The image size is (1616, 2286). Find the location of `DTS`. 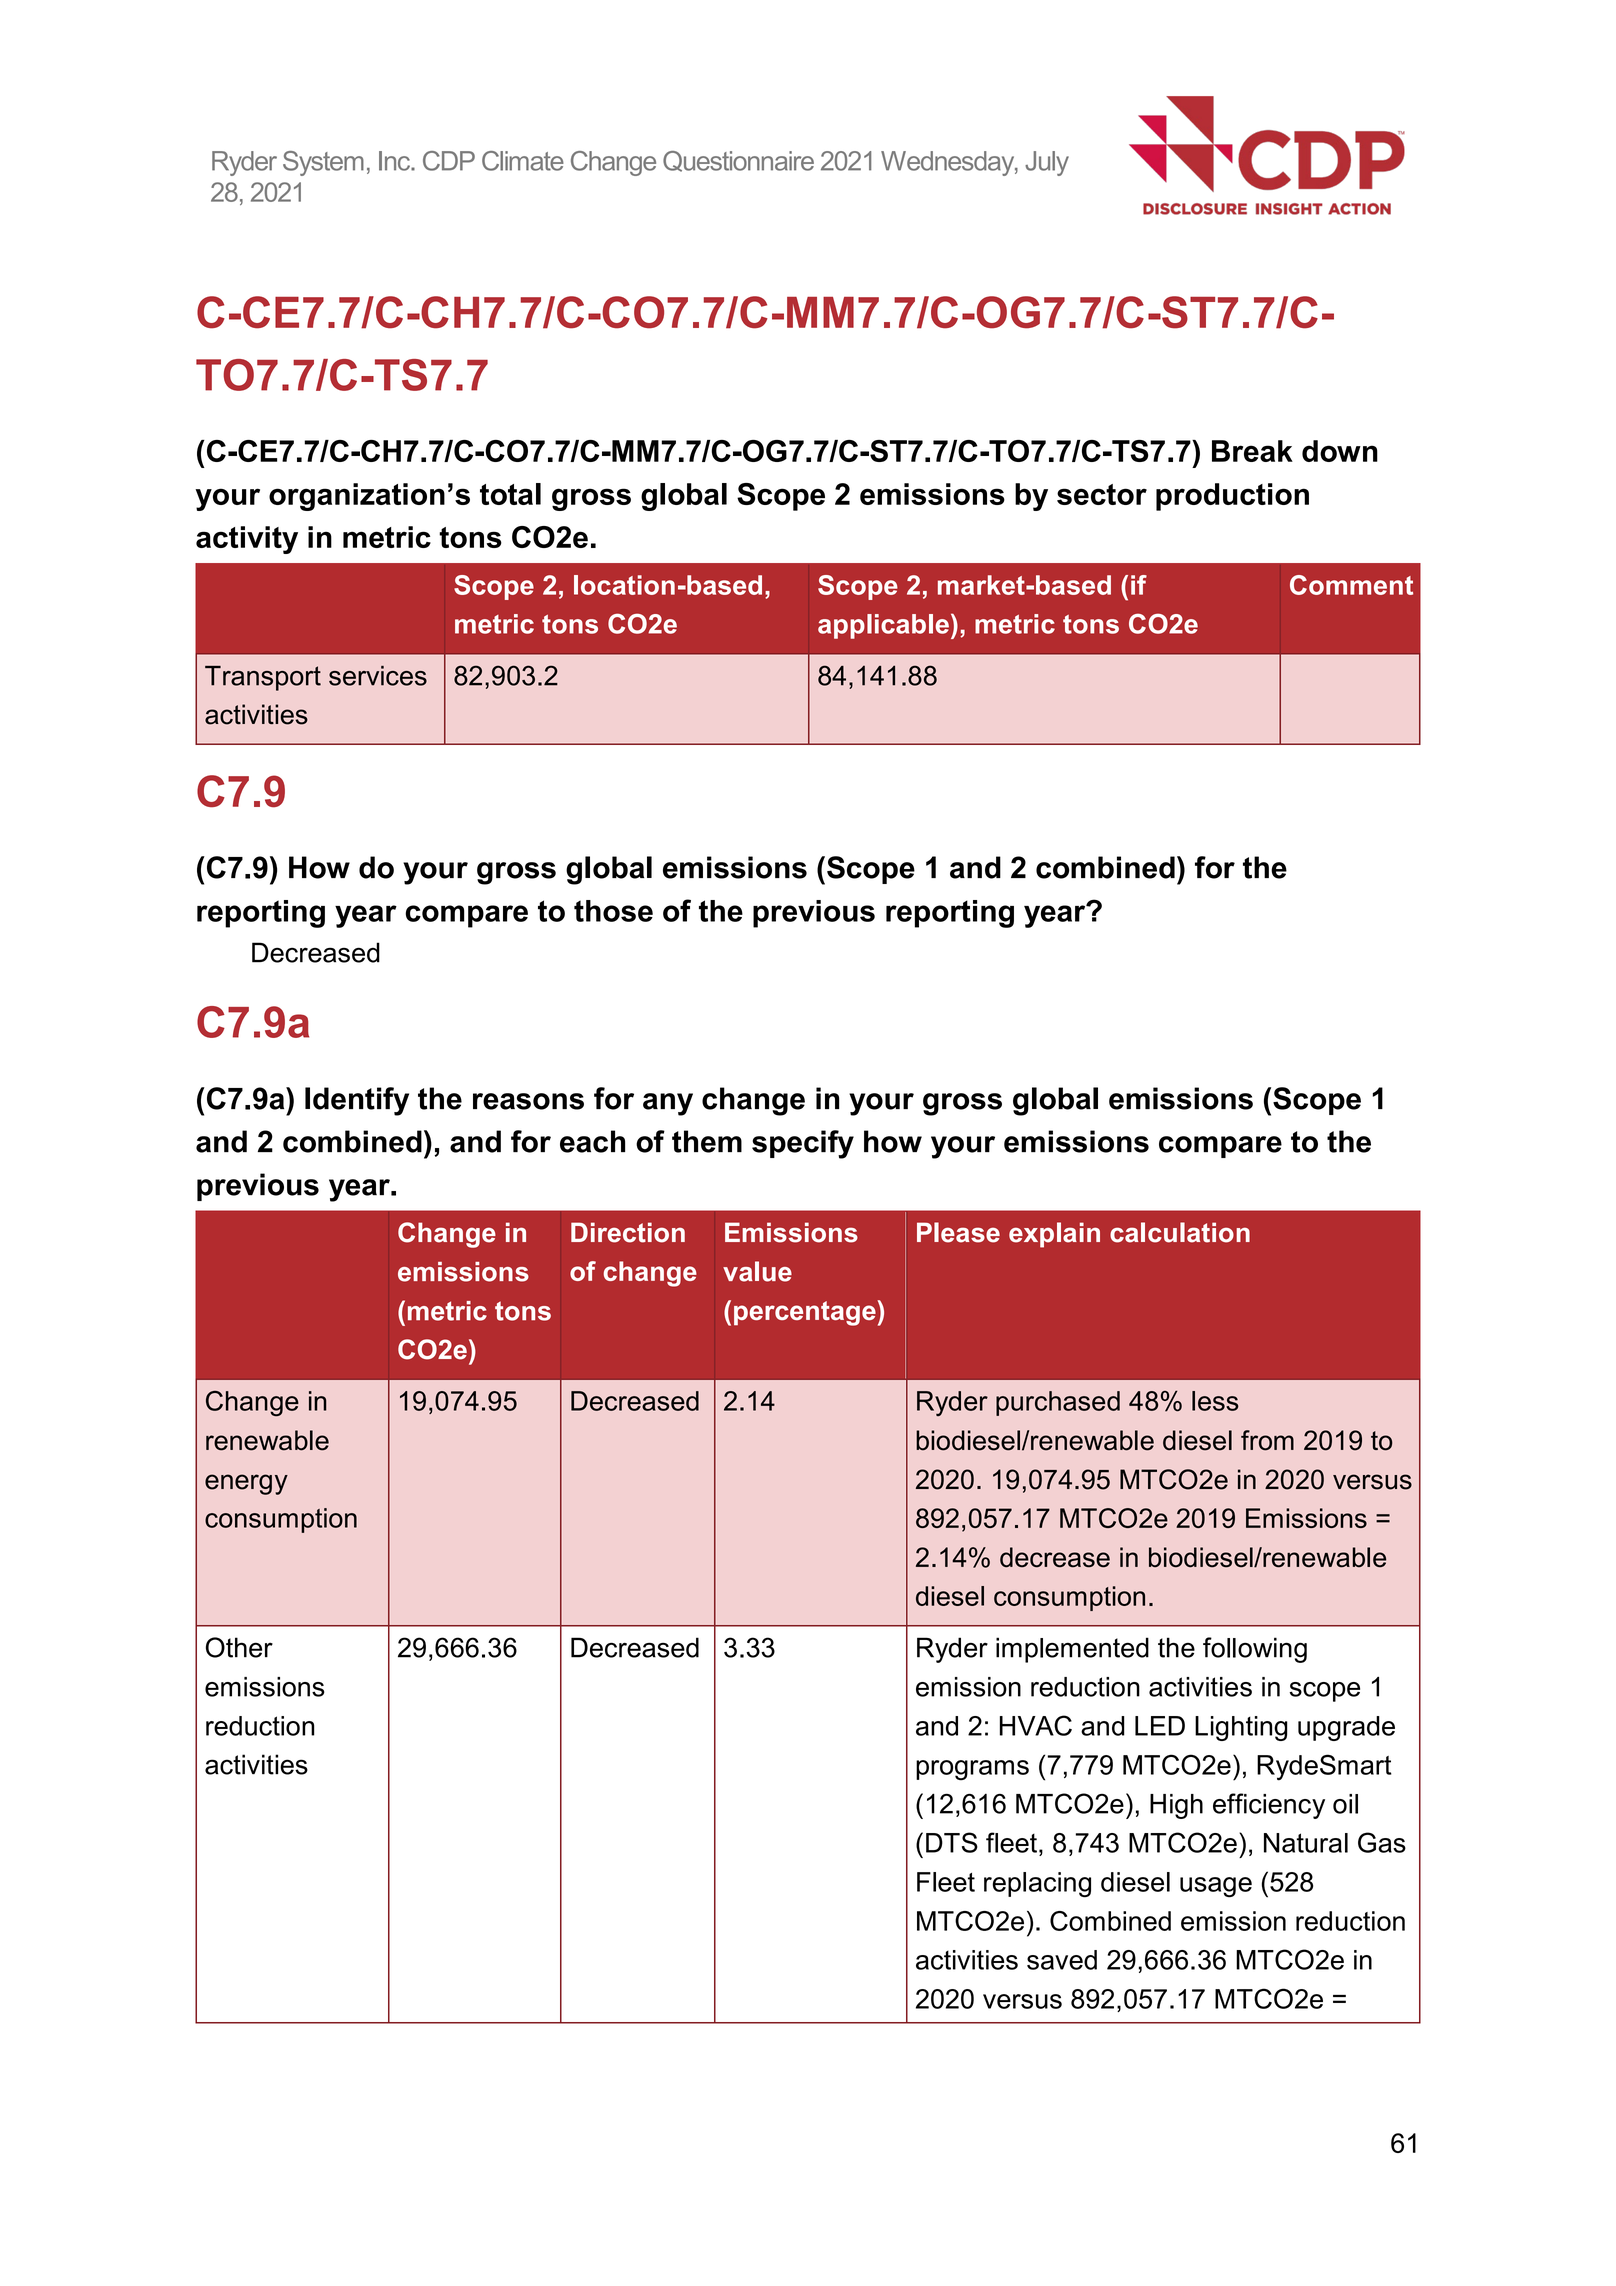

DTS is located at coordinates (952, 1842).
